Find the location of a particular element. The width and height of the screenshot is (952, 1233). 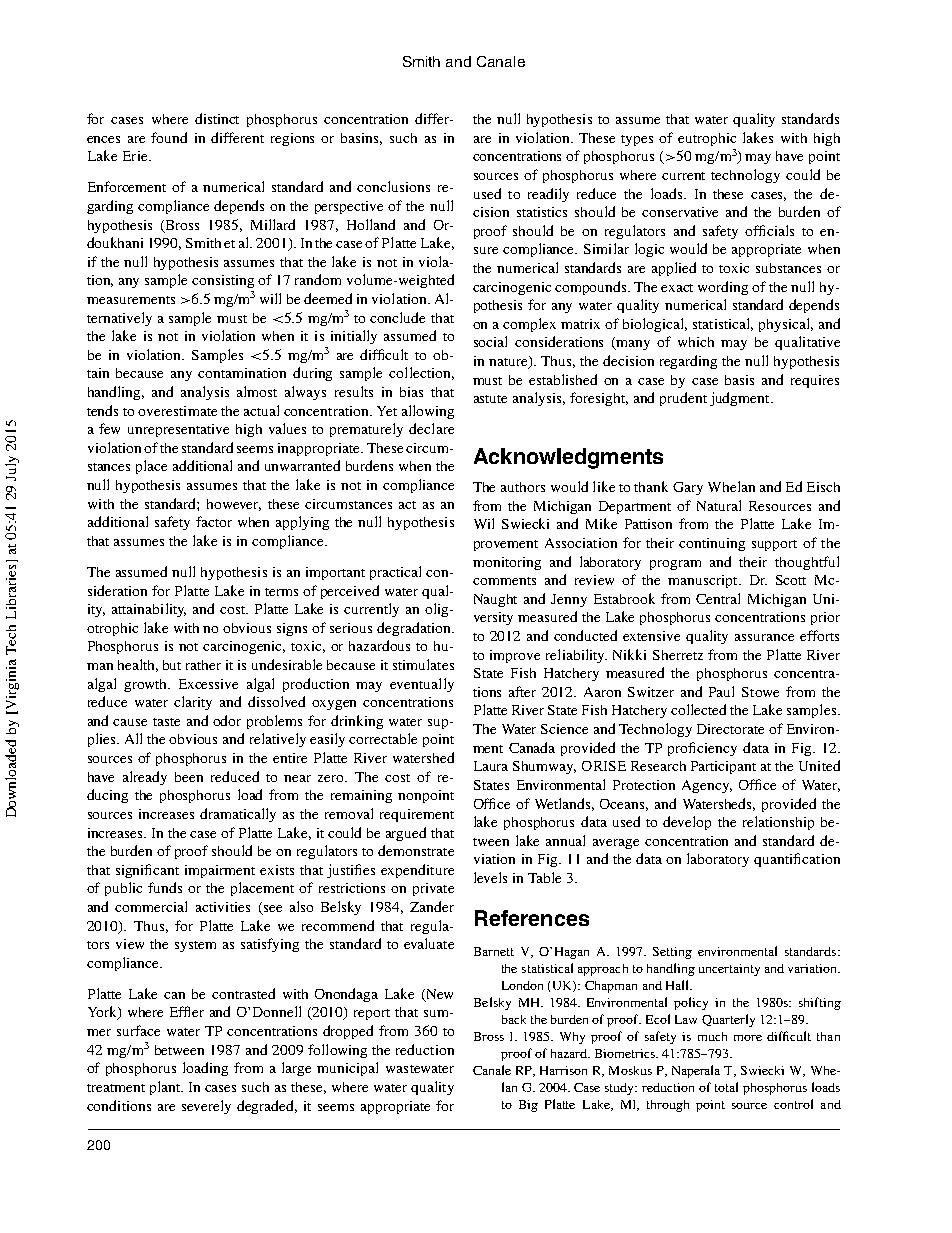

unrepresentative is located at coordinates (178, 430).
